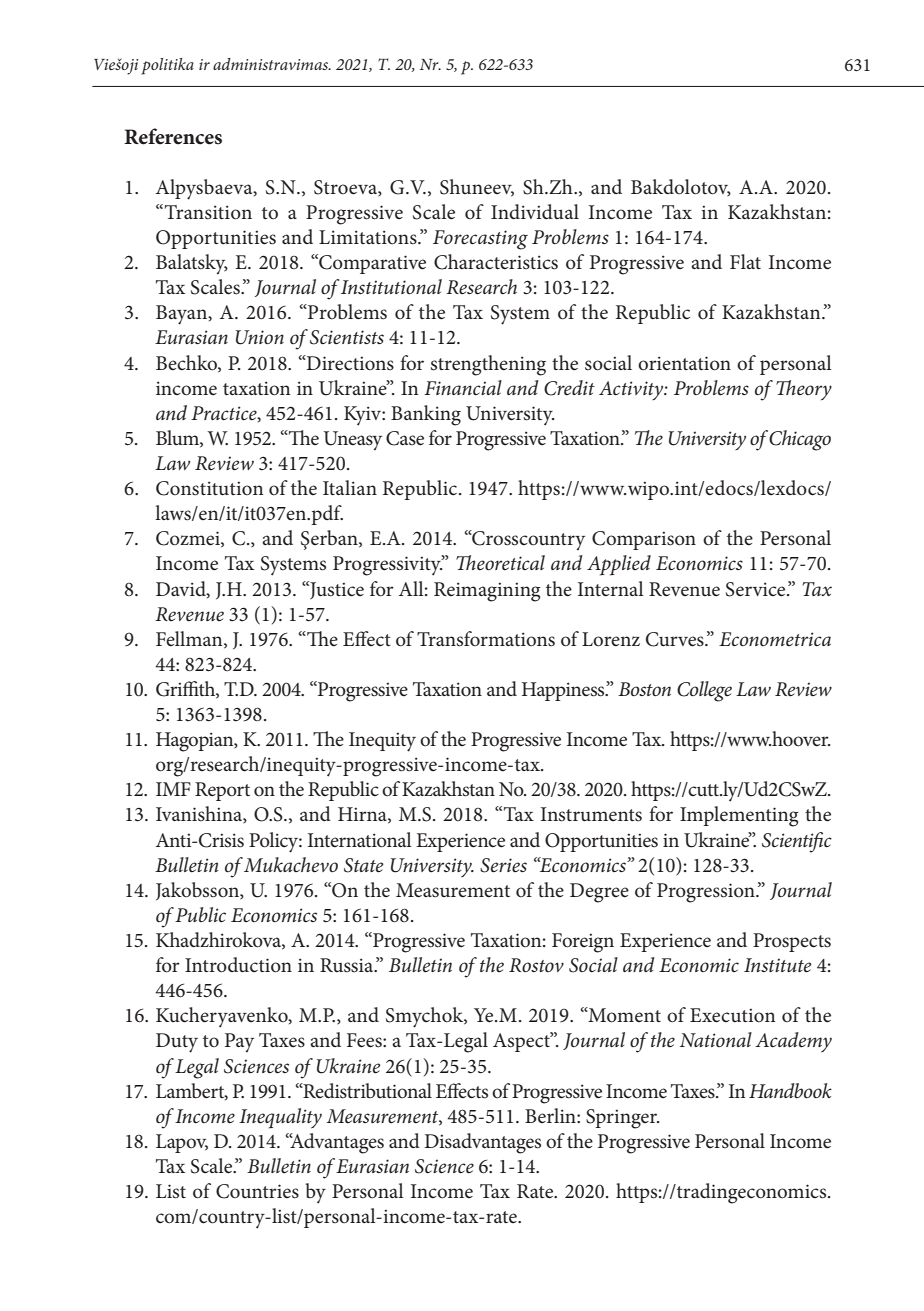 The height and width of the screenshot is (1311, 924). I want to click on Series, so click(503, 865).
